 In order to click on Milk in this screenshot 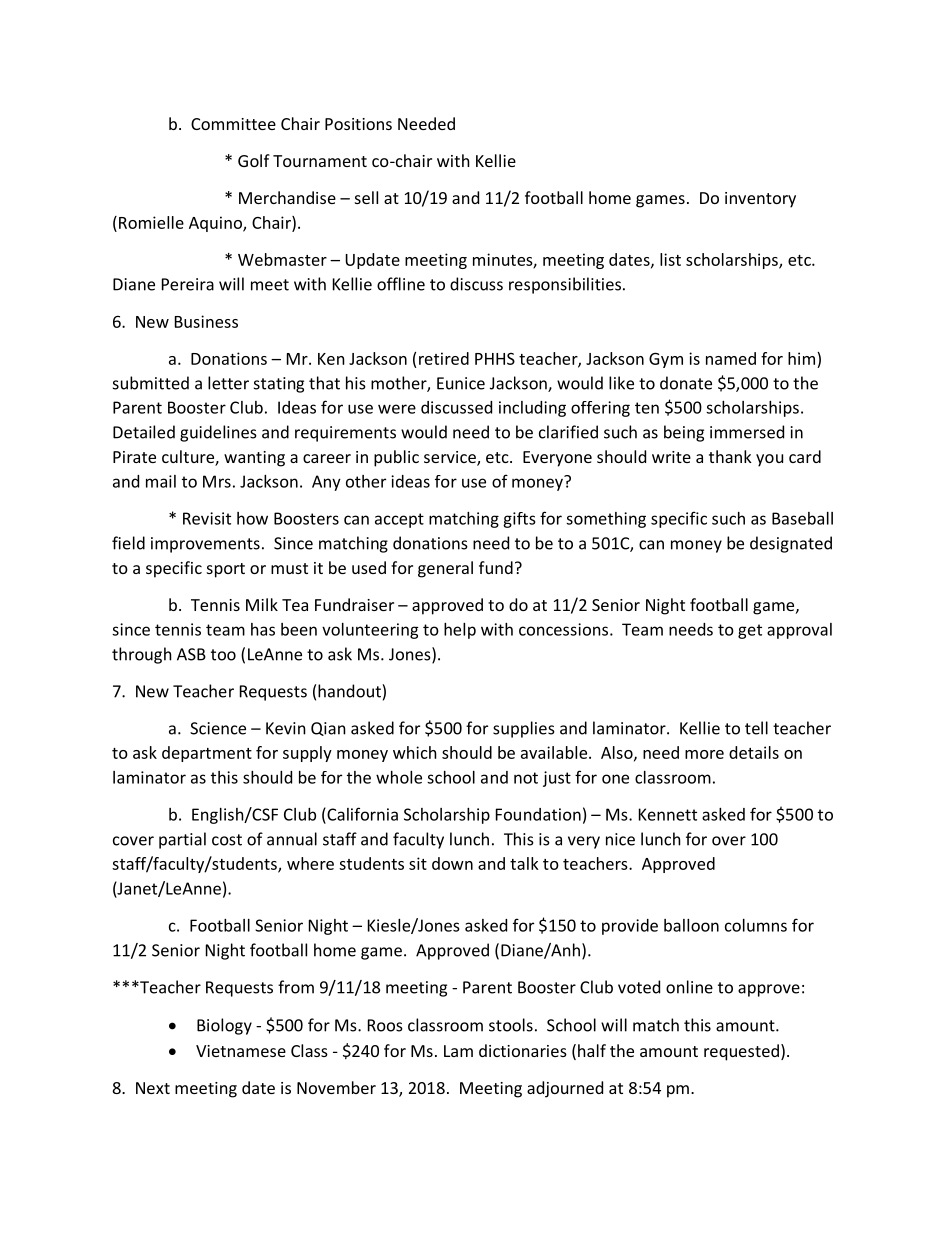, I will do `click(262, 604)`.
